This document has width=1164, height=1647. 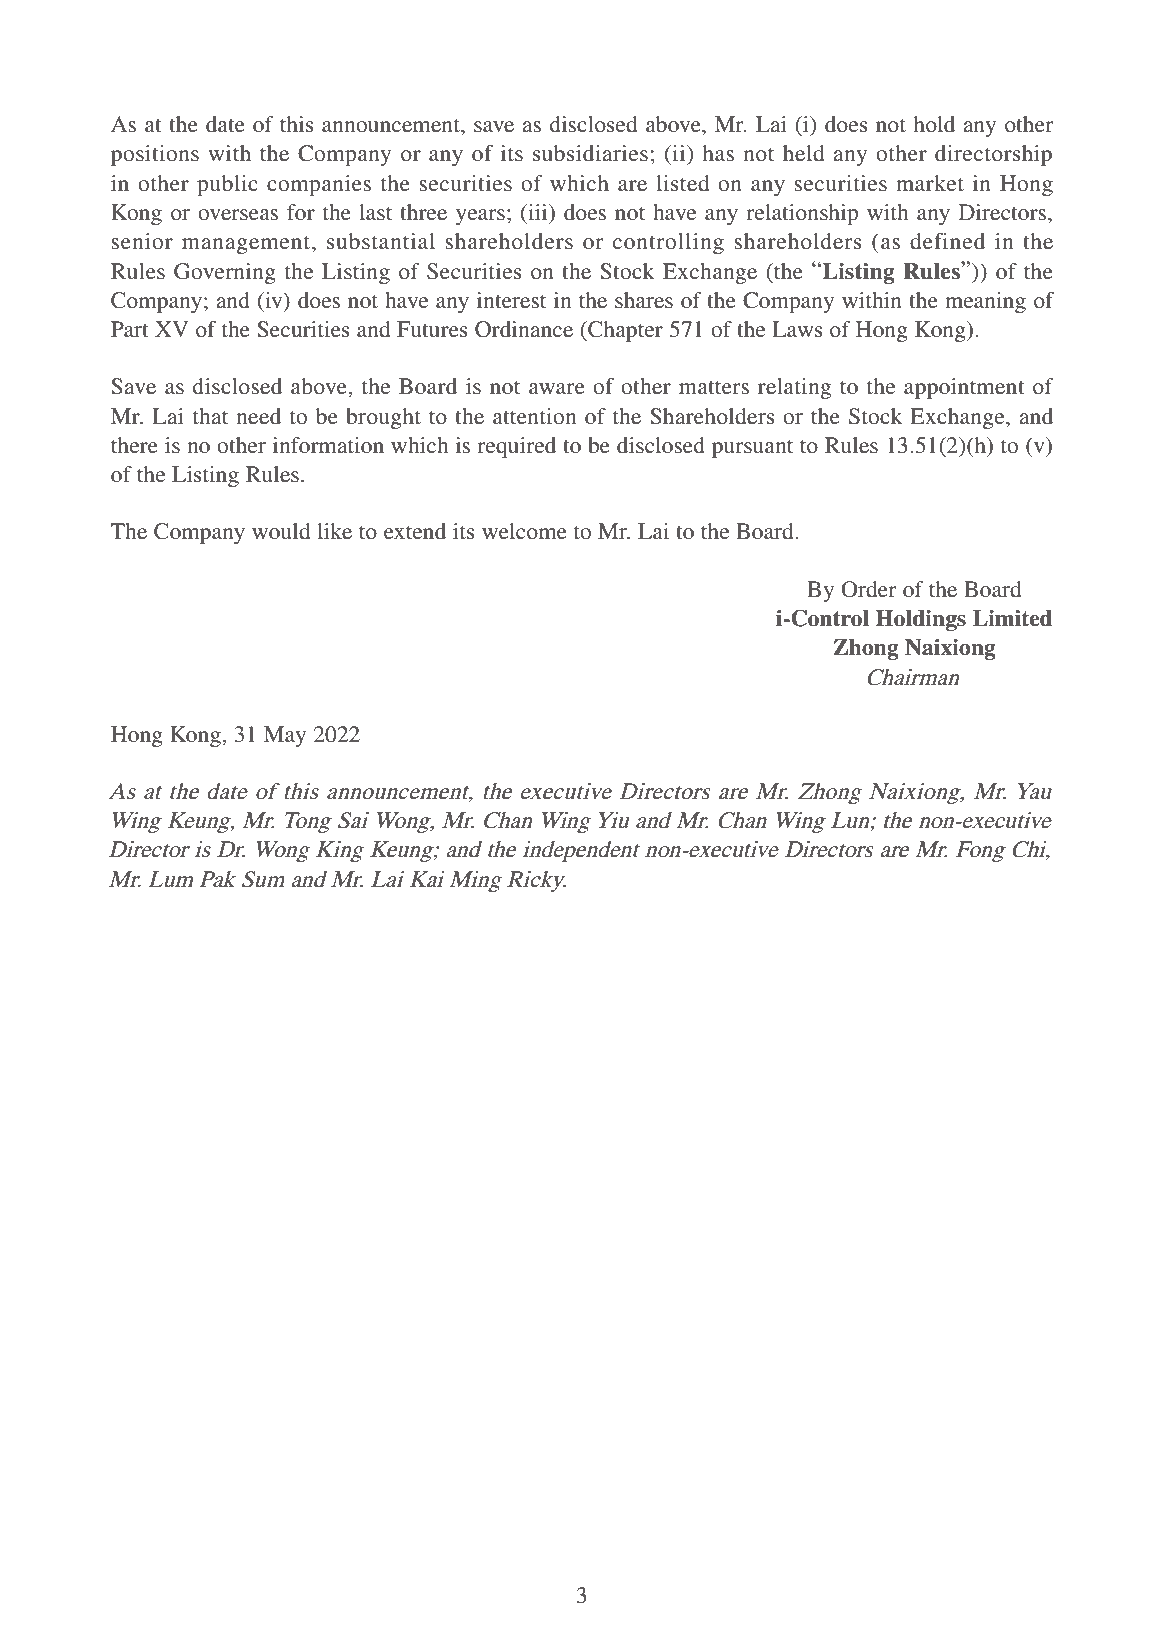 What do you see at coordinates (752, 449) in the document?
I see `pursuant` at bounding box center [752, 449].
